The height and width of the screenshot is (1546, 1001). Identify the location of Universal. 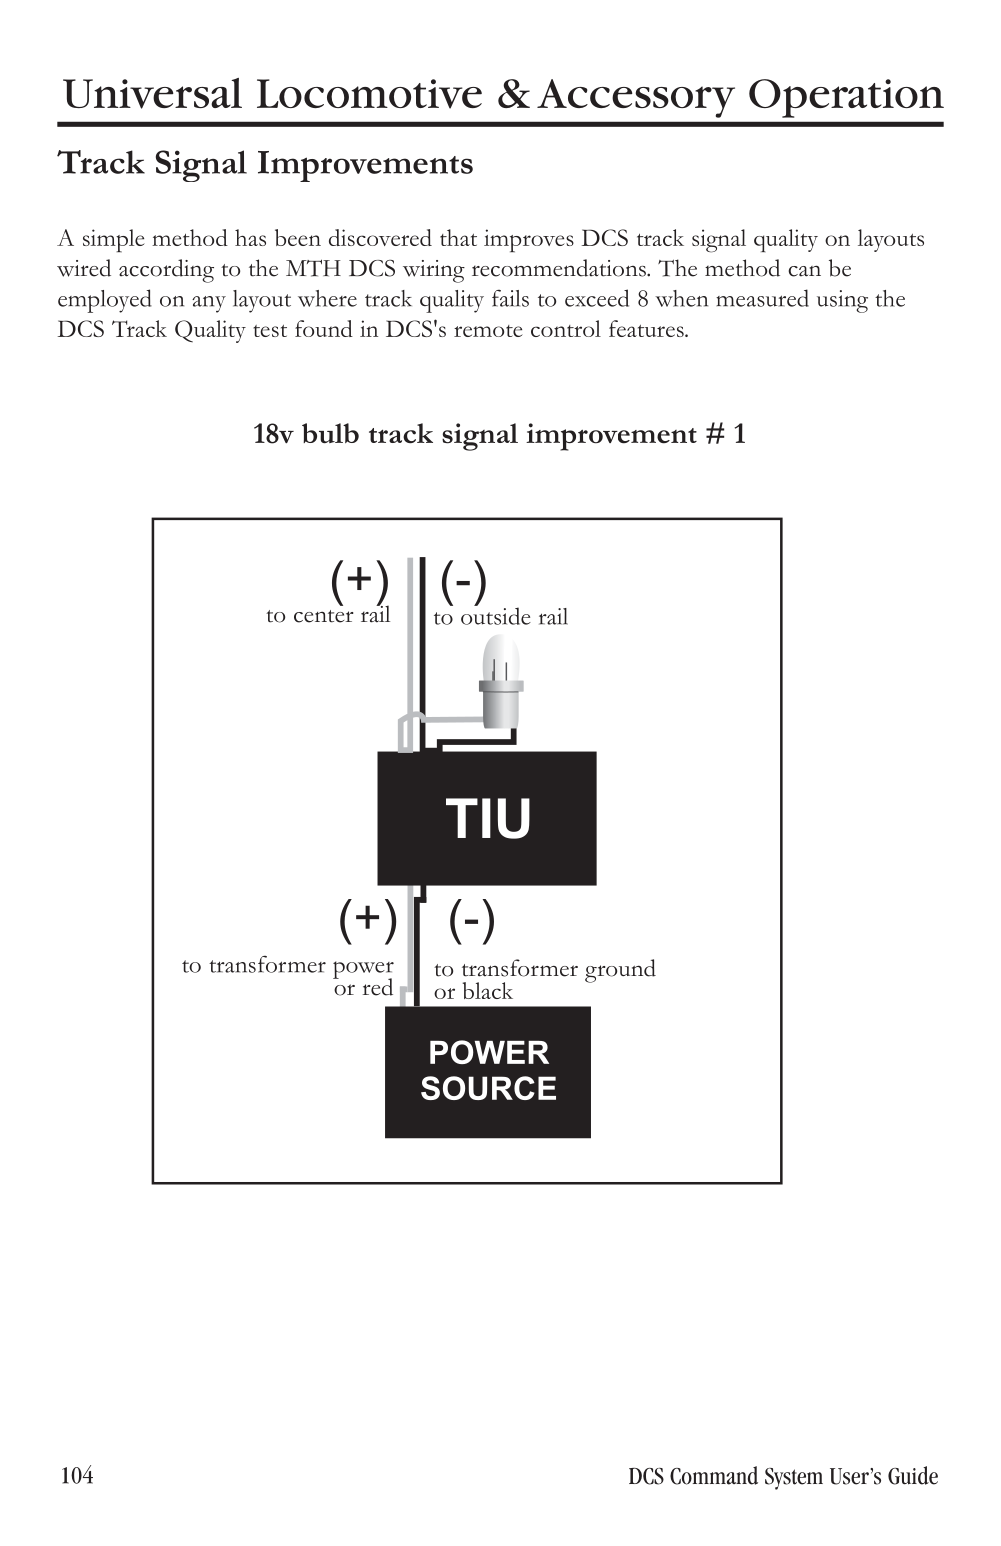
(152, 93).
